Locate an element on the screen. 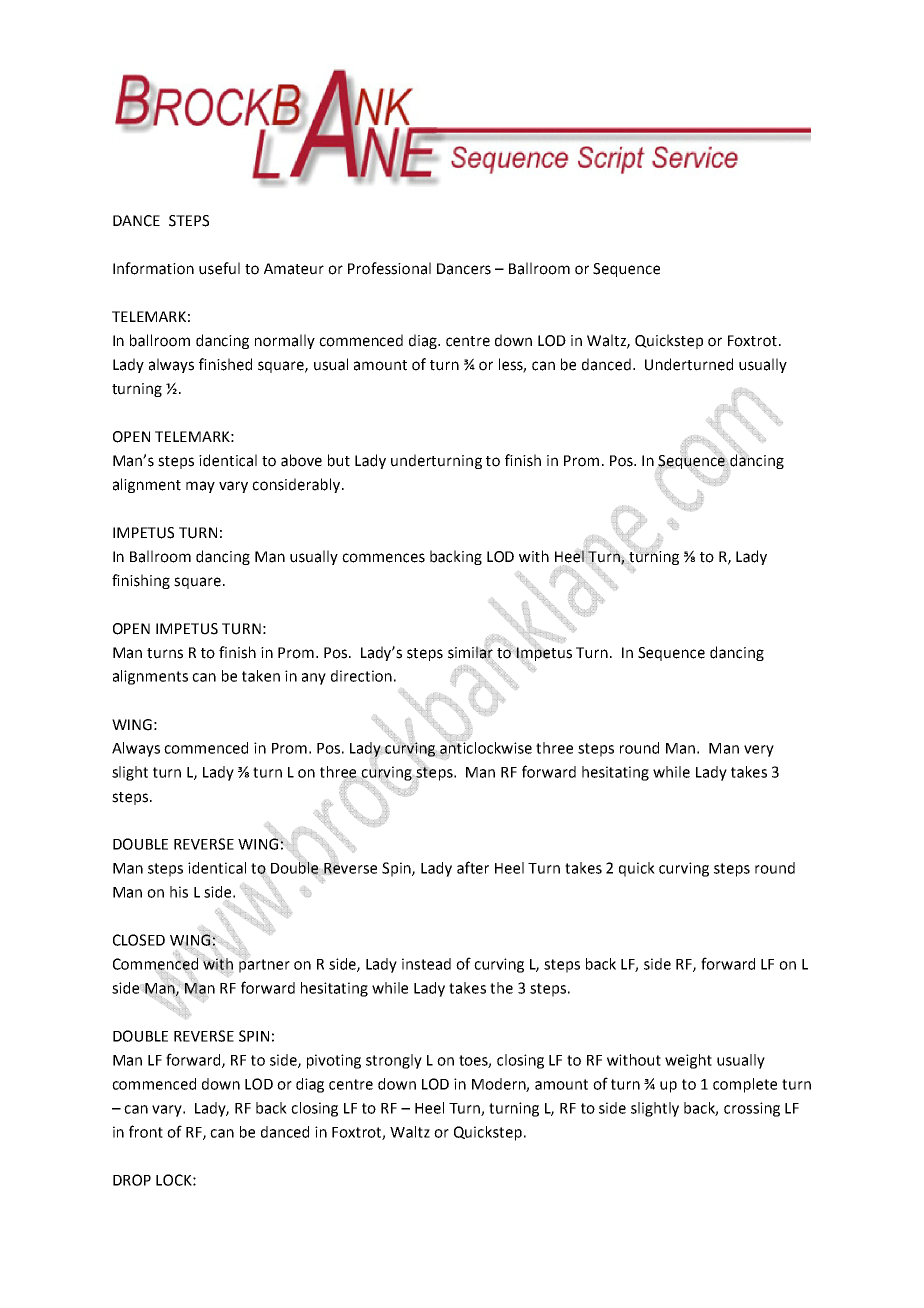 The height and width of the screenshot is (1308, 924). strongly is located at coordinates (394, 1061).
